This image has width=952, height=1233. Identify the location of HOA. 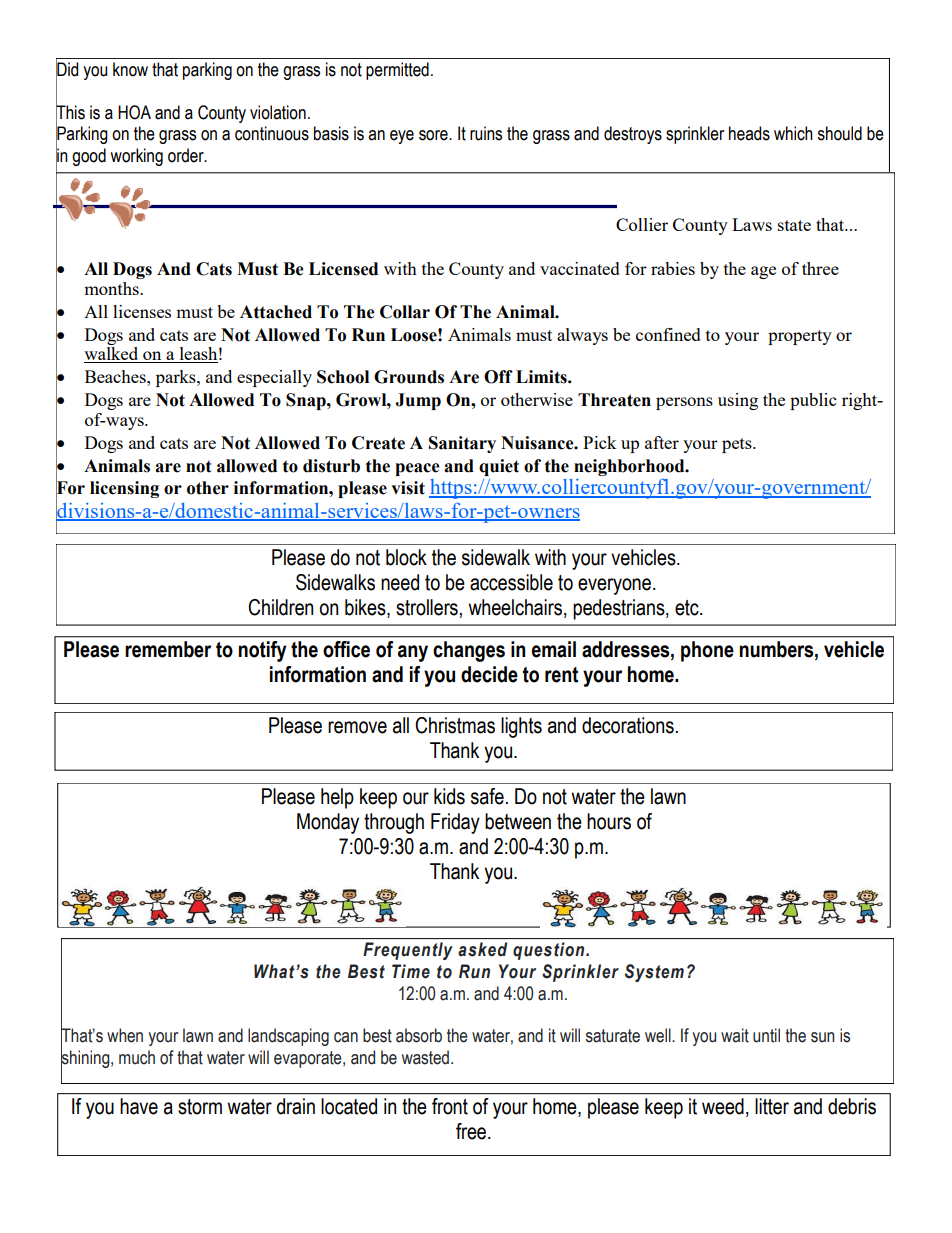
(134, 112).
